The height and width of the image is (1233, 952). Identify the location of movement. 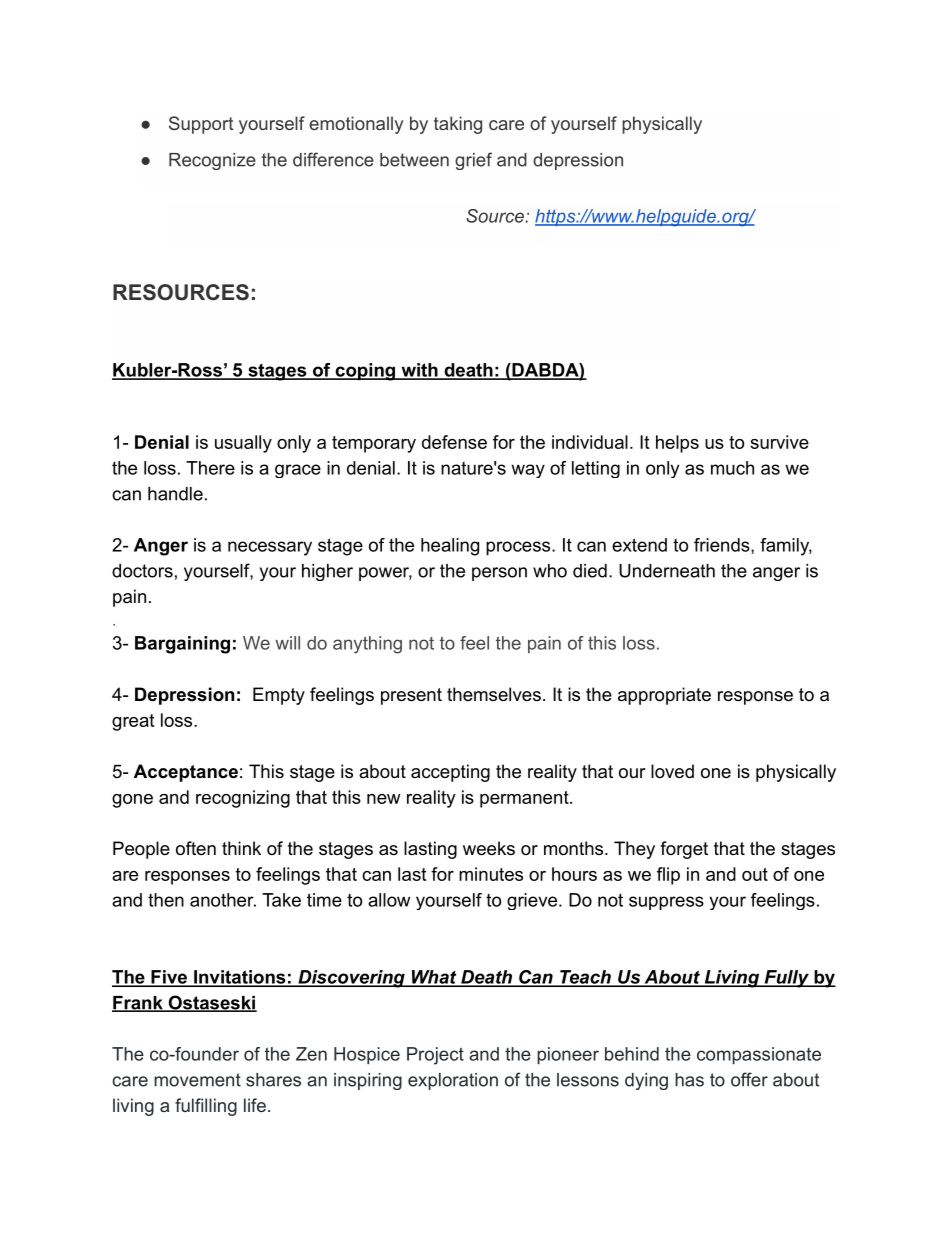
(197, 1080).
